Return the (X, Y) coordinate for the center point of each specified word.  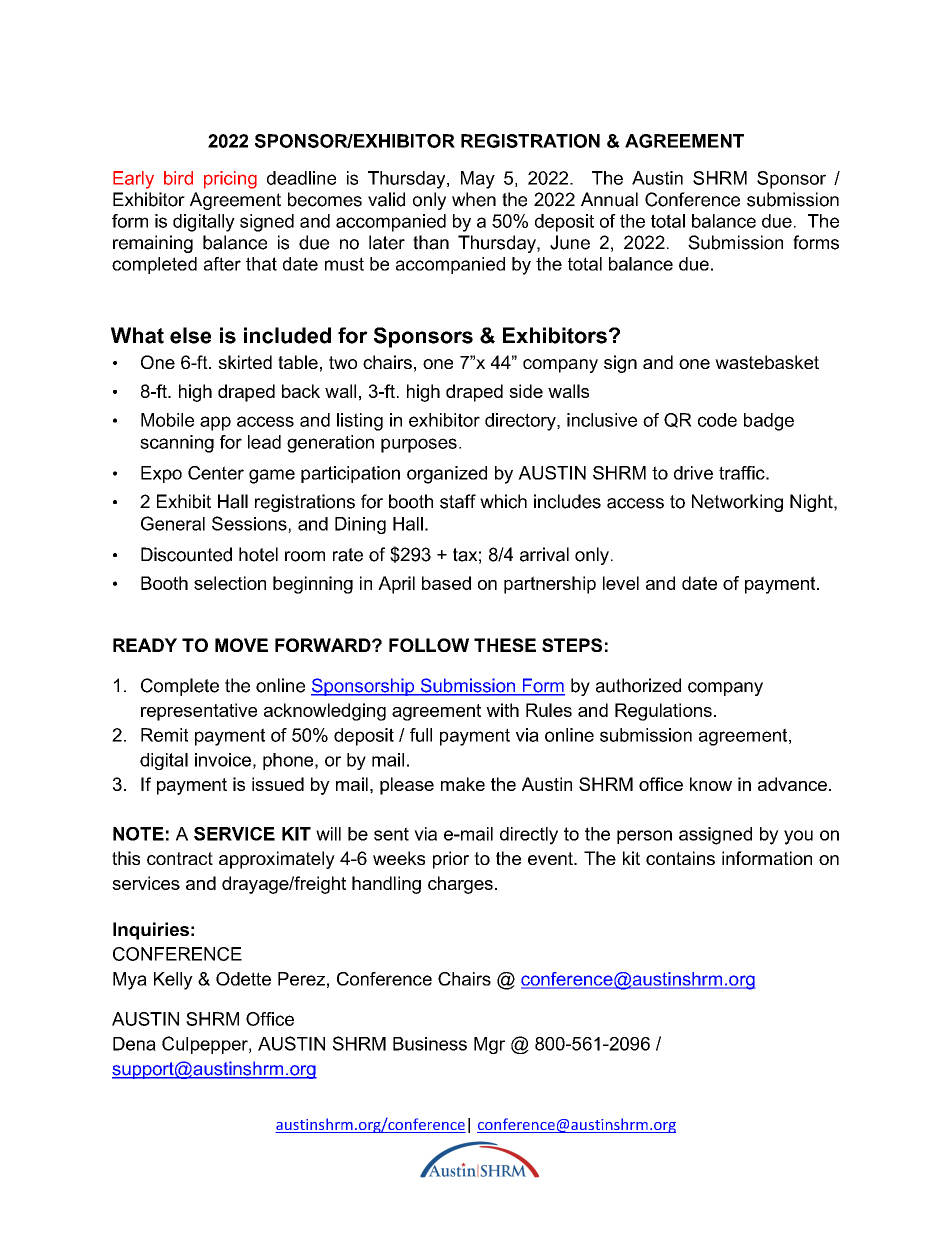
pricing (230, 180)
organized (447, 475)
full (421, 735)
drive (693, 473)
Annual (609, 199)
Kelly (173, 981)
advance (792, 784)
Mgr (489, 1045)
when (474, 199)
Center (216, 473)
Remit (164, 735)
